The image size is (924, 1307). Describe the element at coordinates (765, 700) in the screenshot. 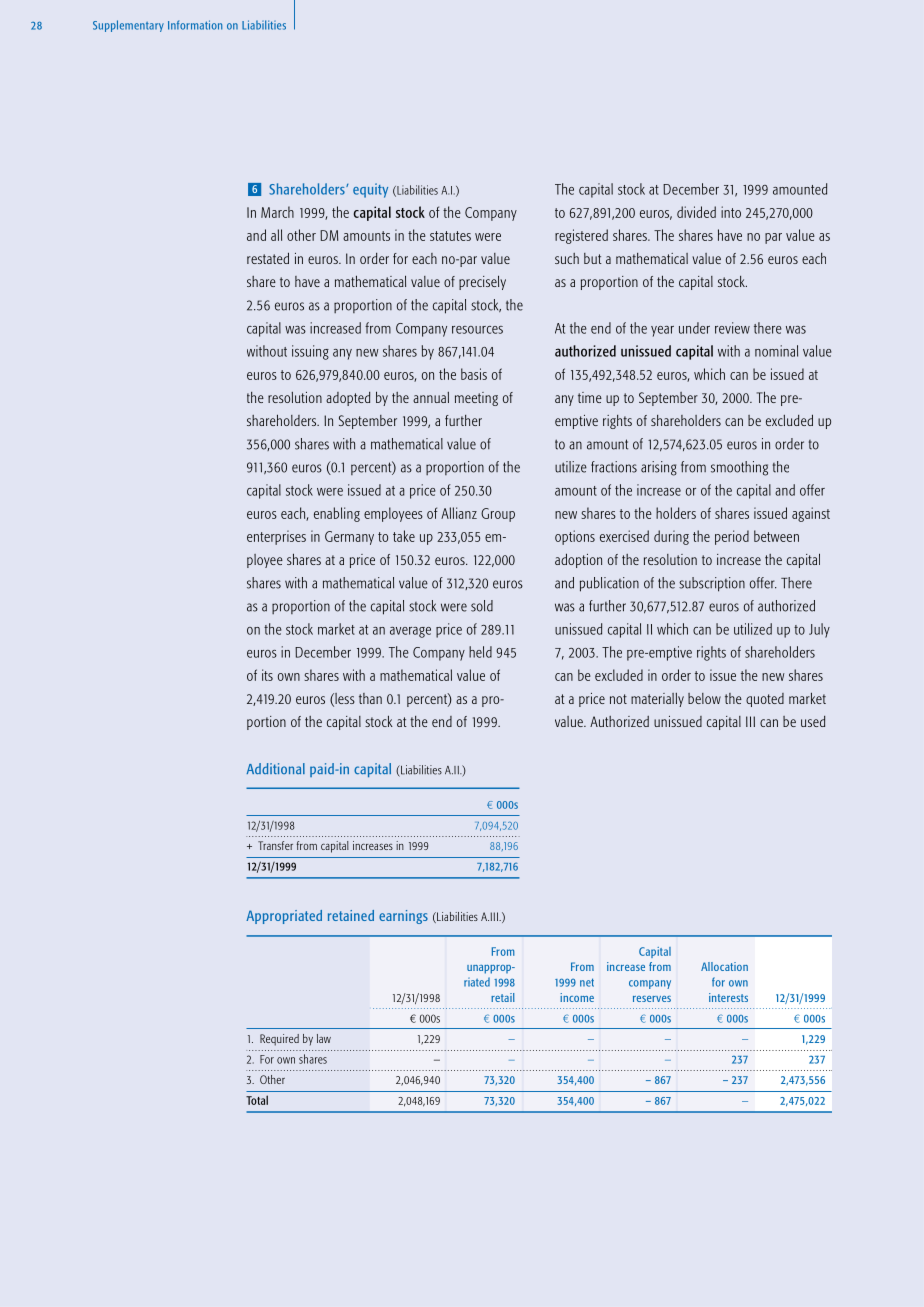

I see `quoted` at that location.
